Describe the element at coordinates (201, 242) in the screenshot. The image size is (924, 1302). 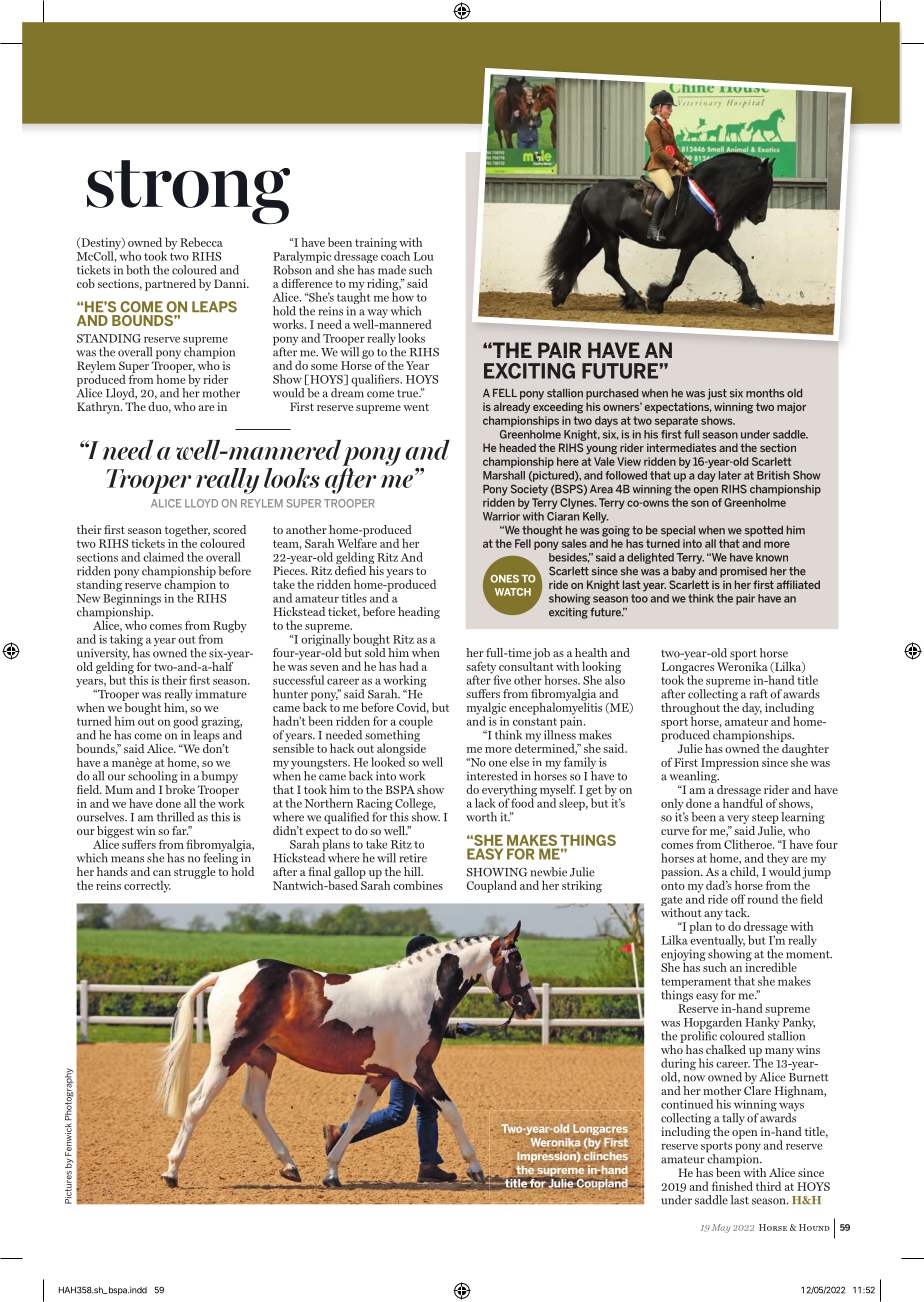
I see `Rebecca` at that location.
